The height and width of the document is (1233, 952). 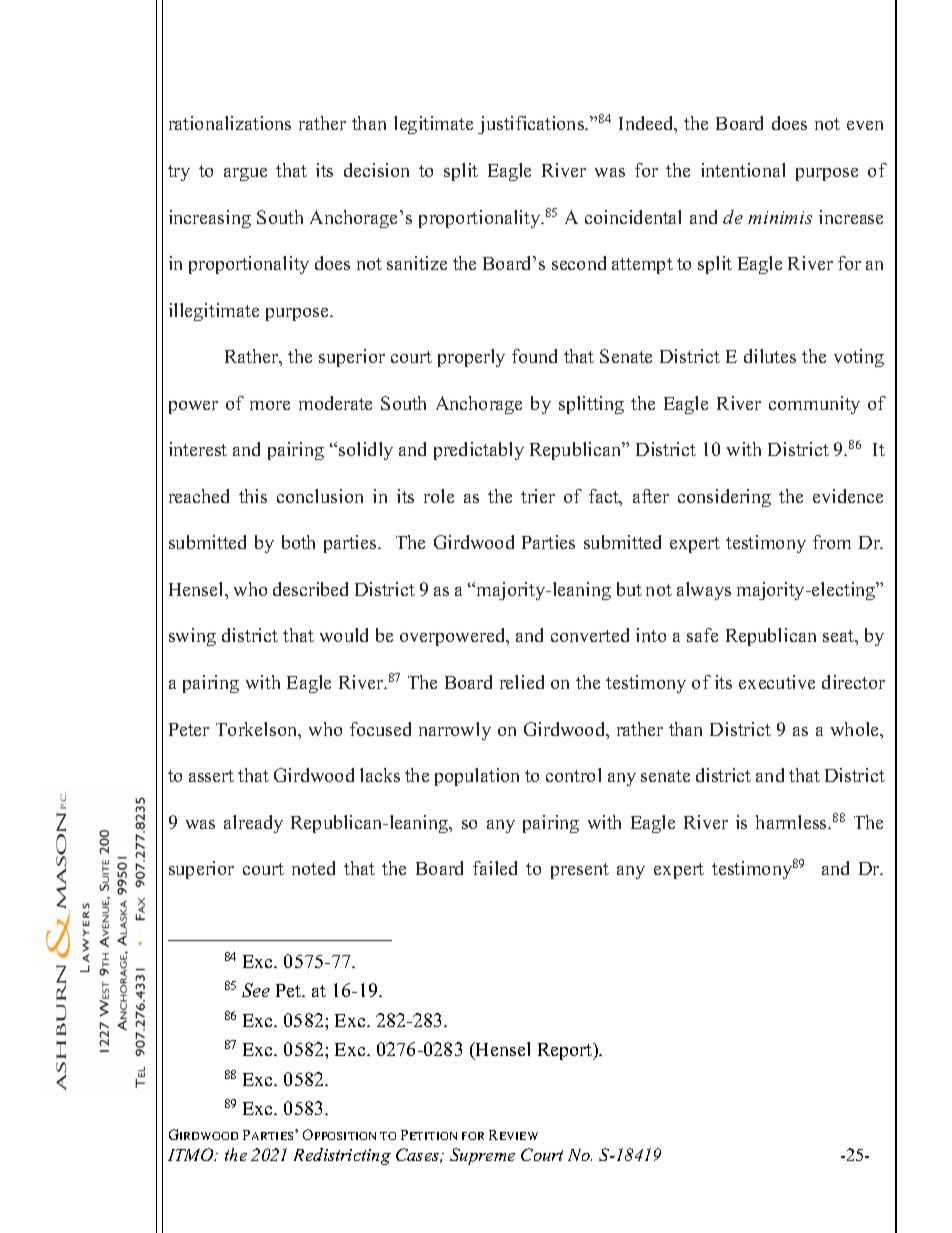 I want to click on noted, so click(x=313, y=868).
